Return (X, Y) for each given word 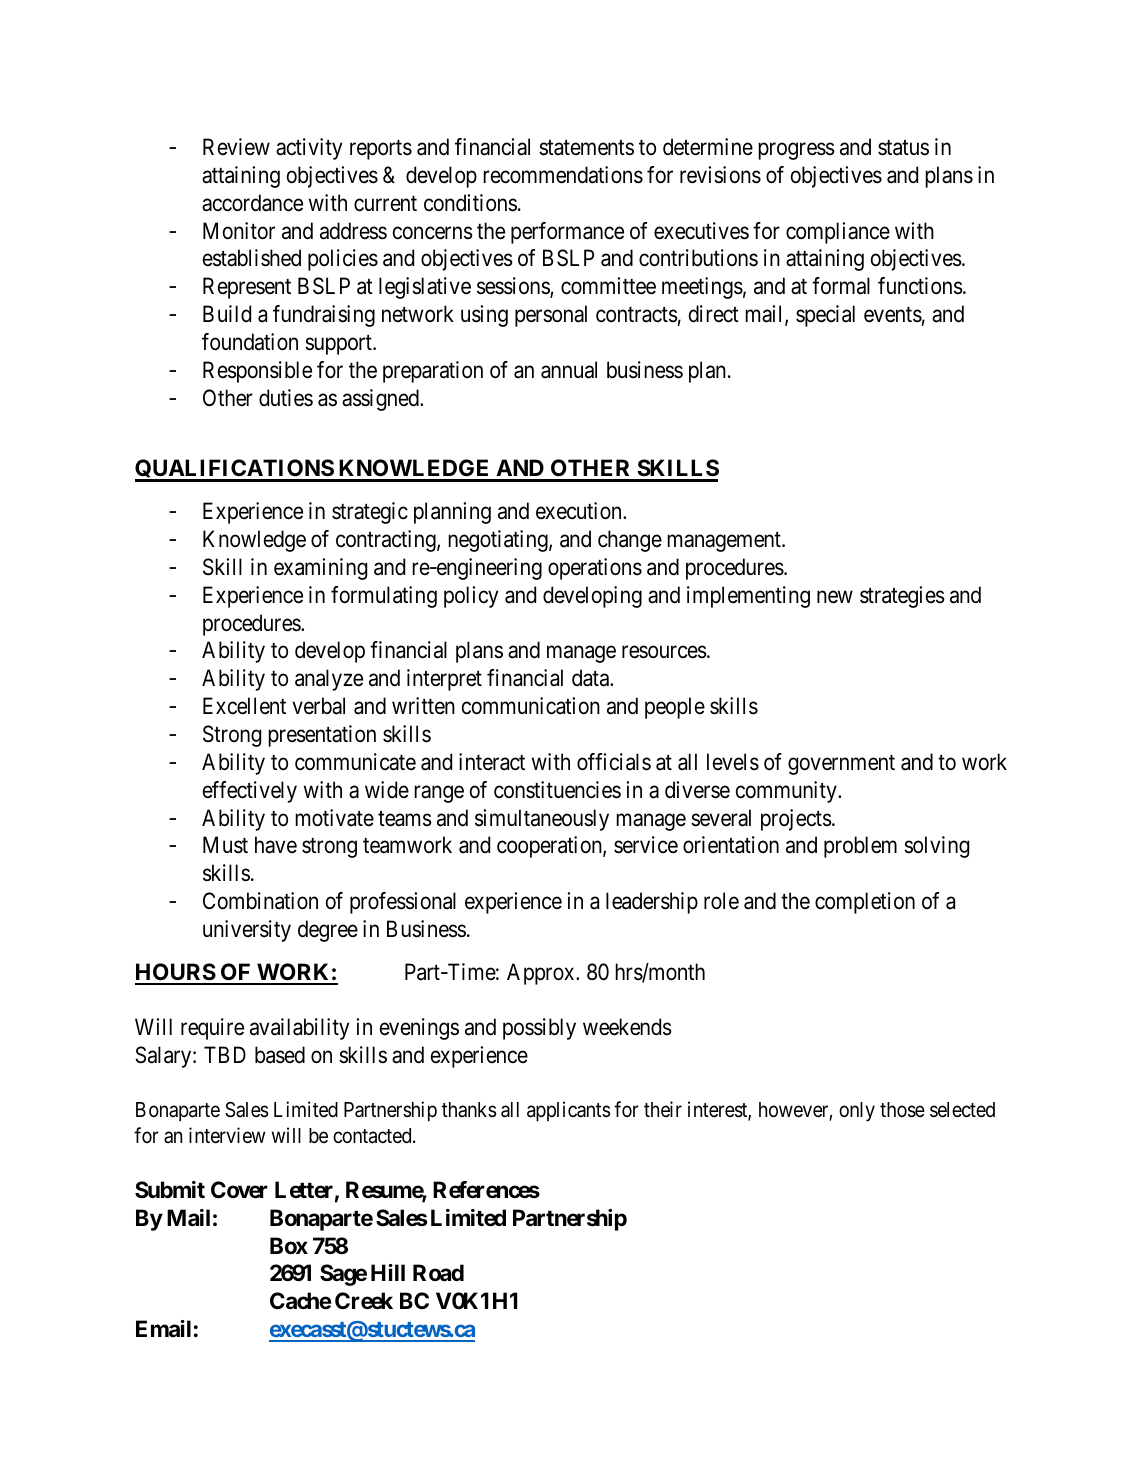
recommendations (563, 175)
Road (438, 1273)
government (841, 765)
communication (531, 706)
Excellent (244, 706)
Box (289, 1245)
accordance (252, 203)
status (903, 148)
